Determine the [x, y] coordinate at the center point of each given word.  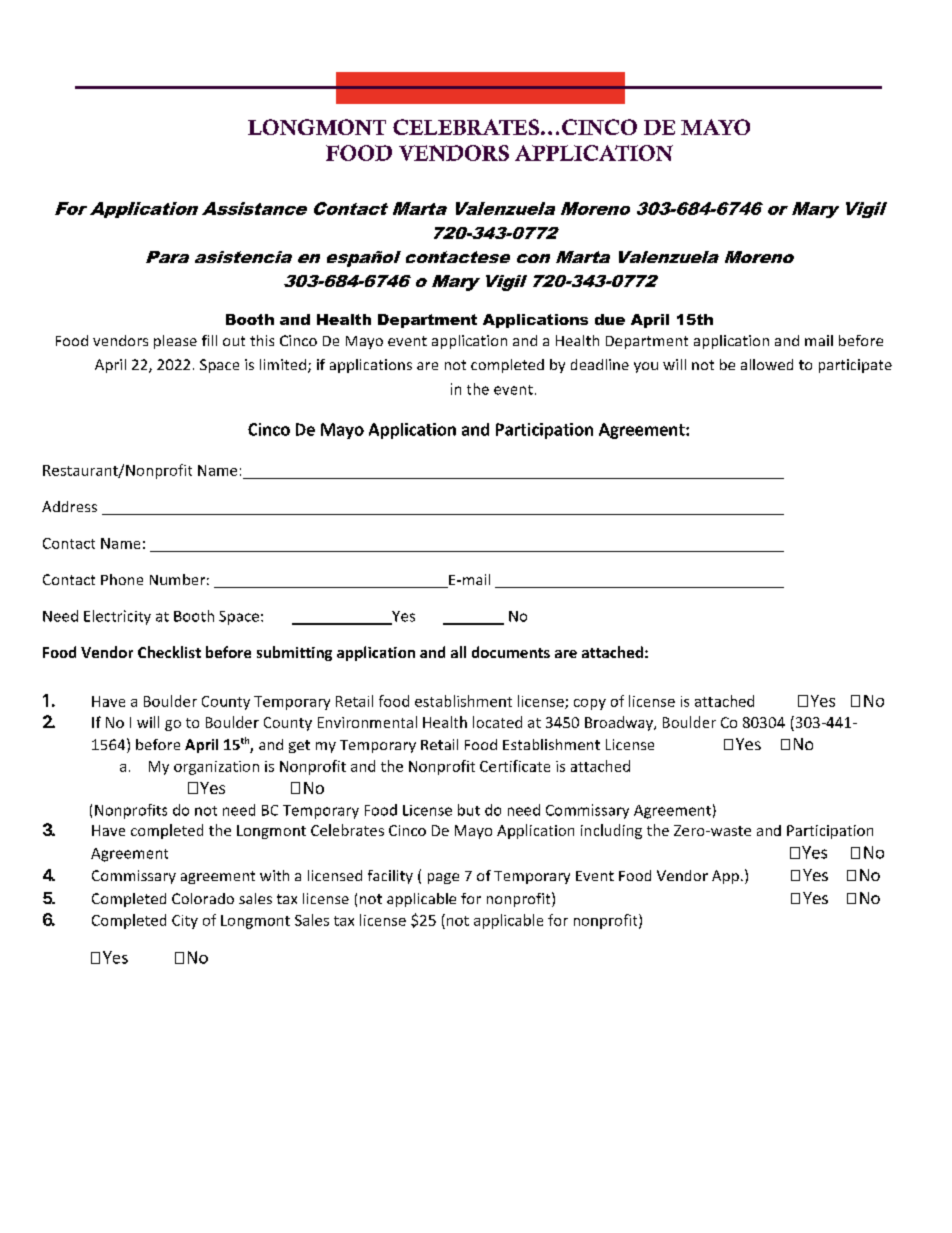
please [175, 342]
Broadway [620, 723]
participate [855, 366]
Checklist [169, 652]
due [610, 319]
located [497, 722]
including [611, 831]
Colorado [203, 898]
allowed [767, 364]
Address [69, 506]
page [443, 878]
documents [511, 652]
